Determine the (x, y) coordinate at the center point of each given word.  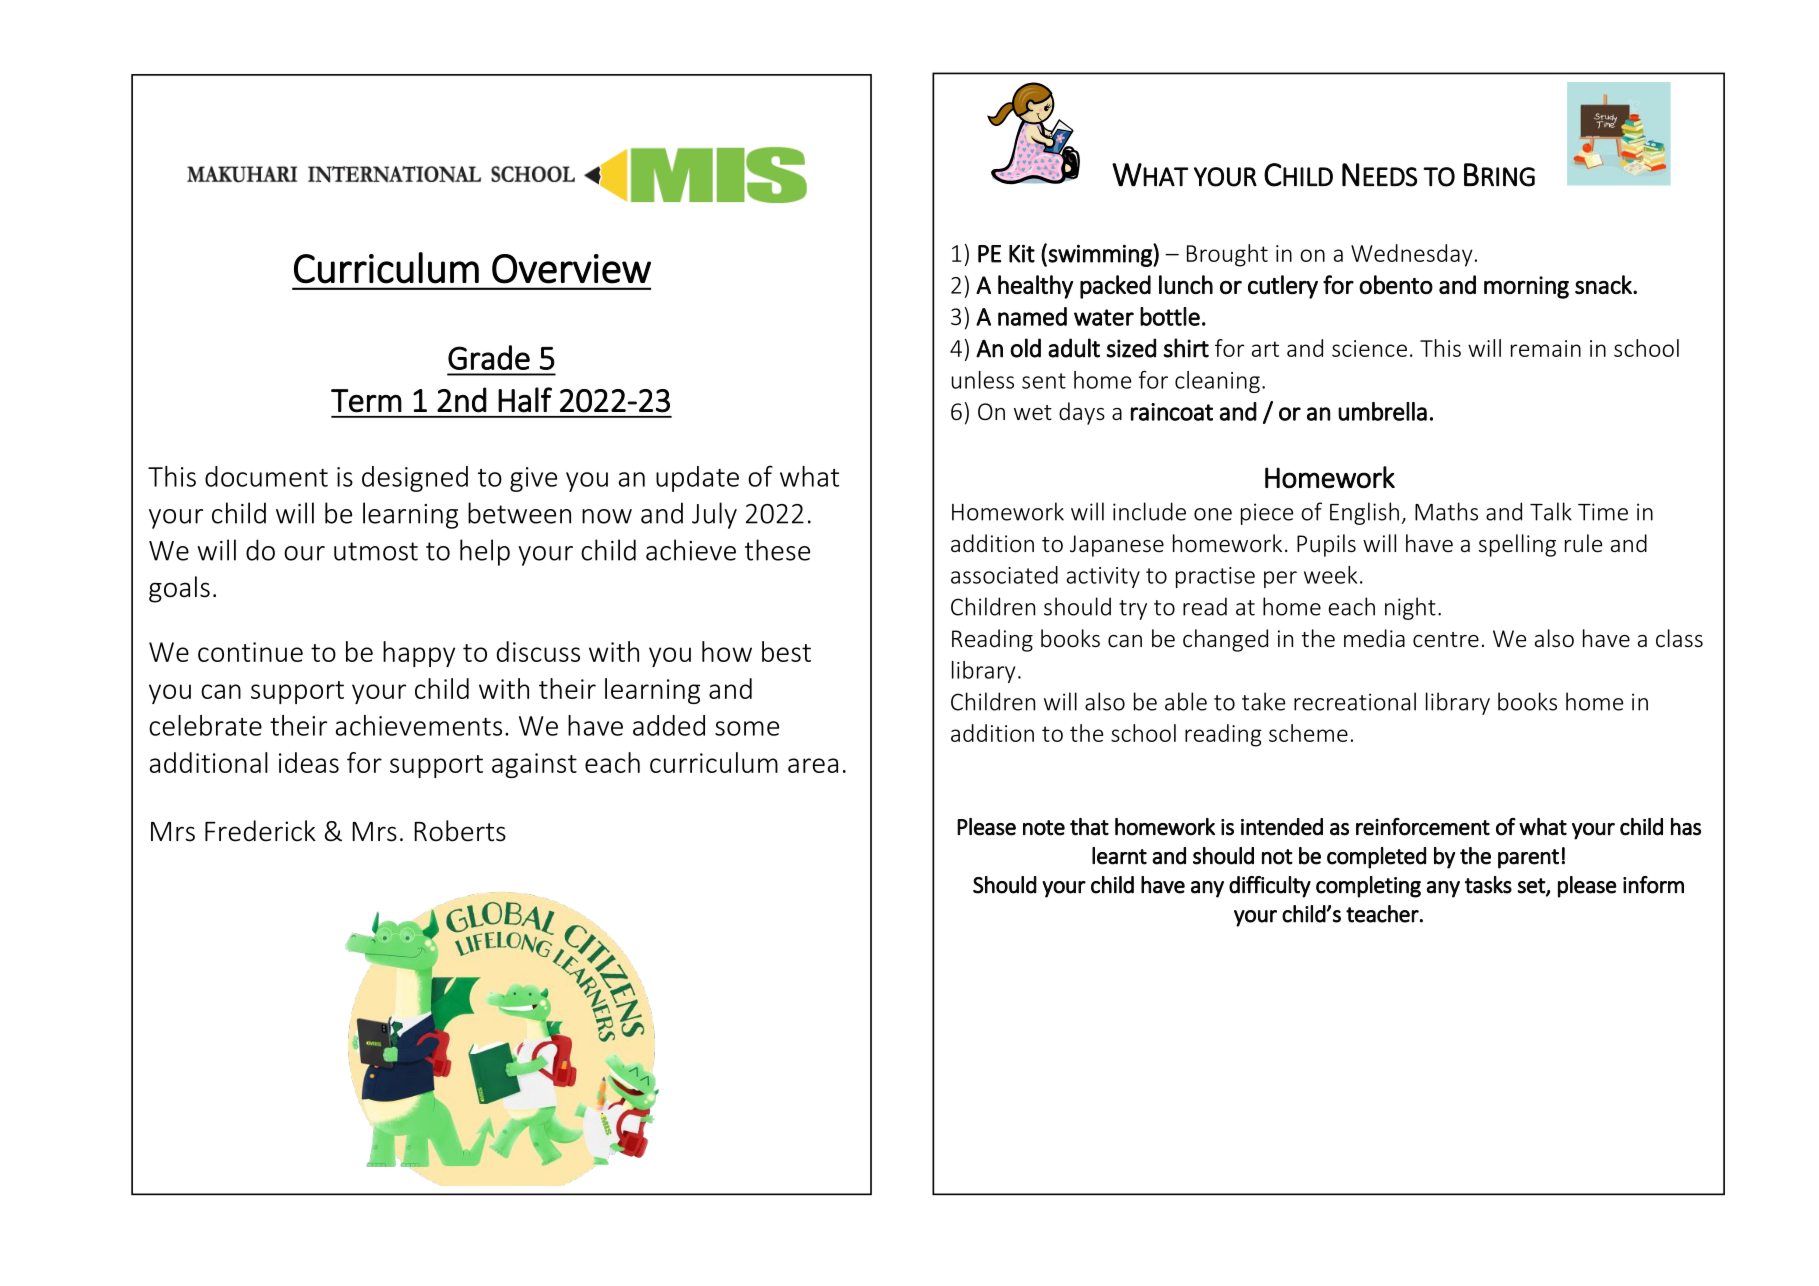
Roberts (460, 831)
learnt (1119, 856)
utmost (376, 551)
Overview (571, 269)
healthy (1035, 287)
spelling (1517, 545)
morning (1526, 287)
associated (1004, 575)
